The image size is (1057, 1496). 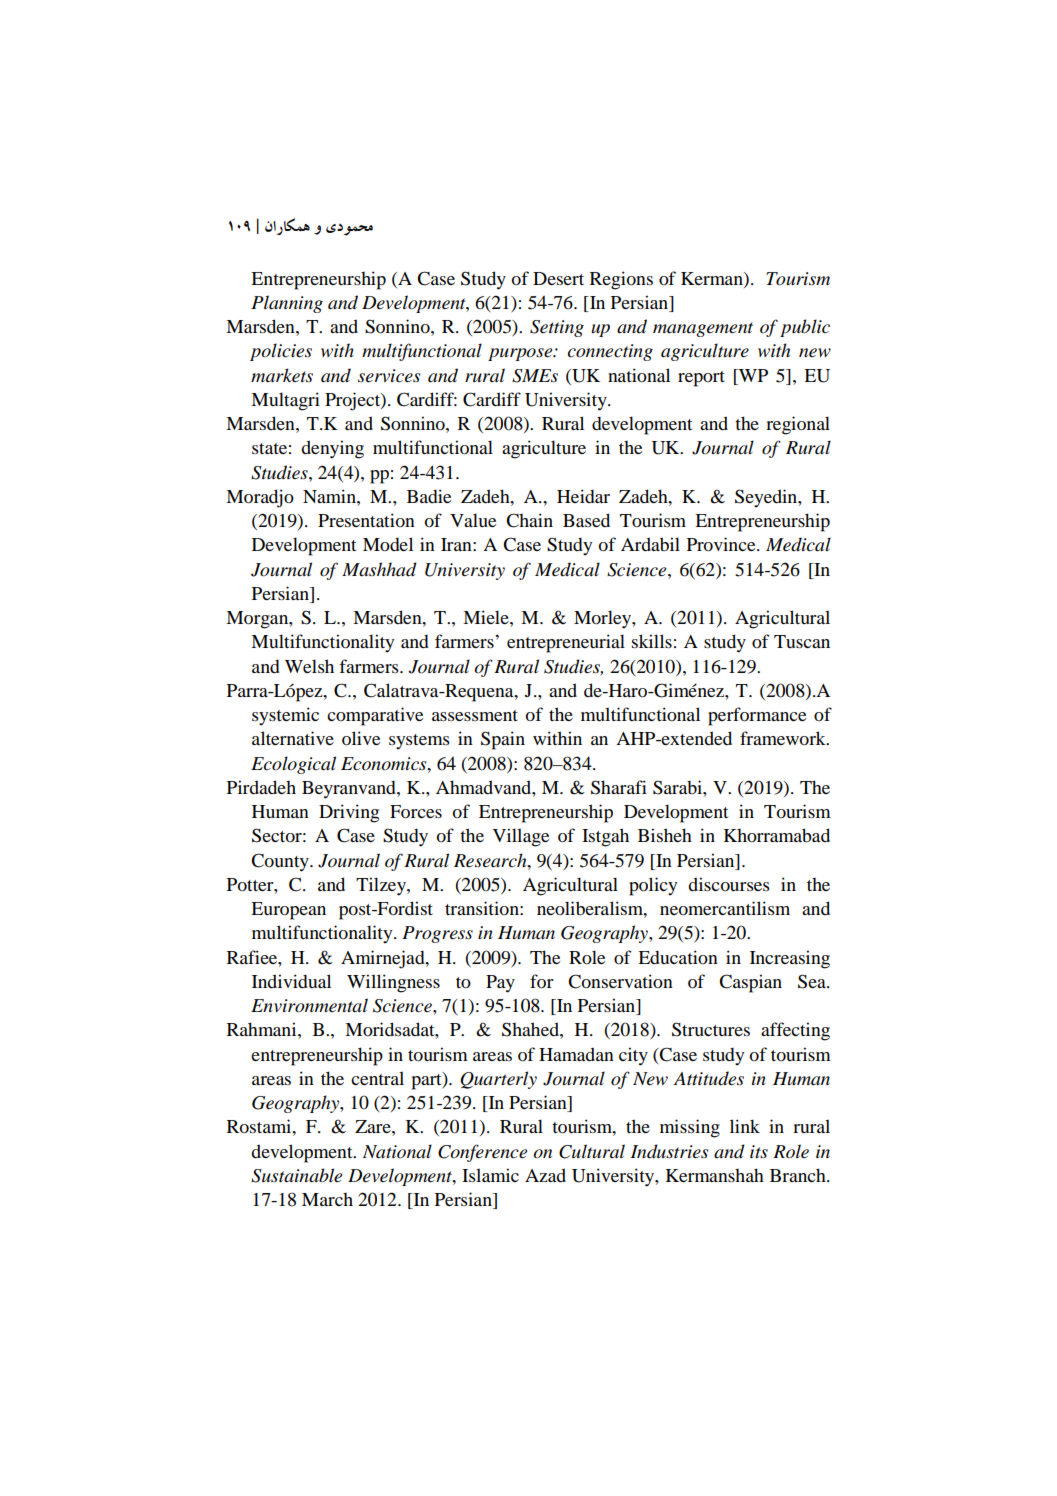 What do you see at coordinates (375, 716) in the screenshot?
I see `comparative` at bounding box center [375, 716].
